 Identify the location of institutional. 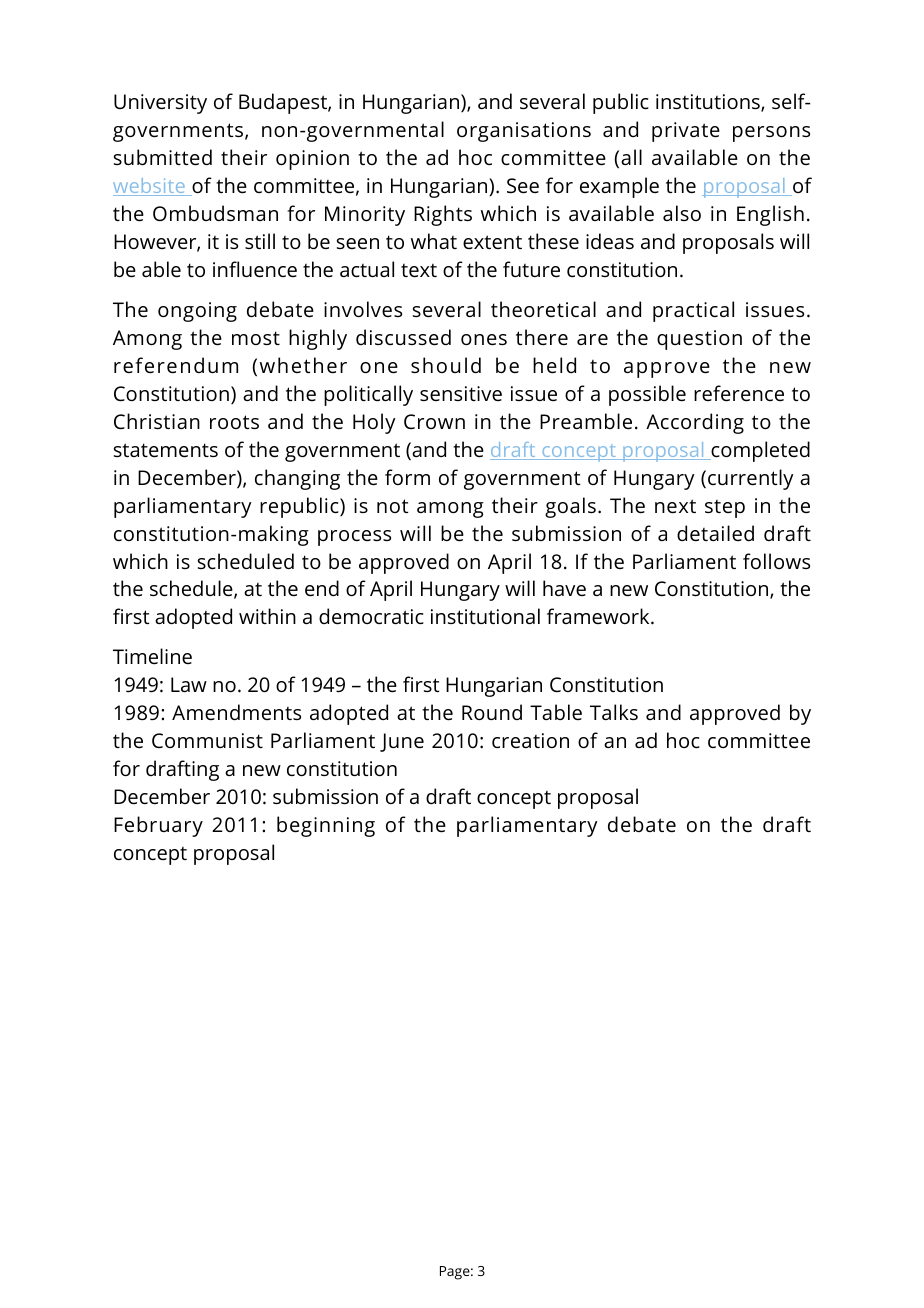
(485, 616).
